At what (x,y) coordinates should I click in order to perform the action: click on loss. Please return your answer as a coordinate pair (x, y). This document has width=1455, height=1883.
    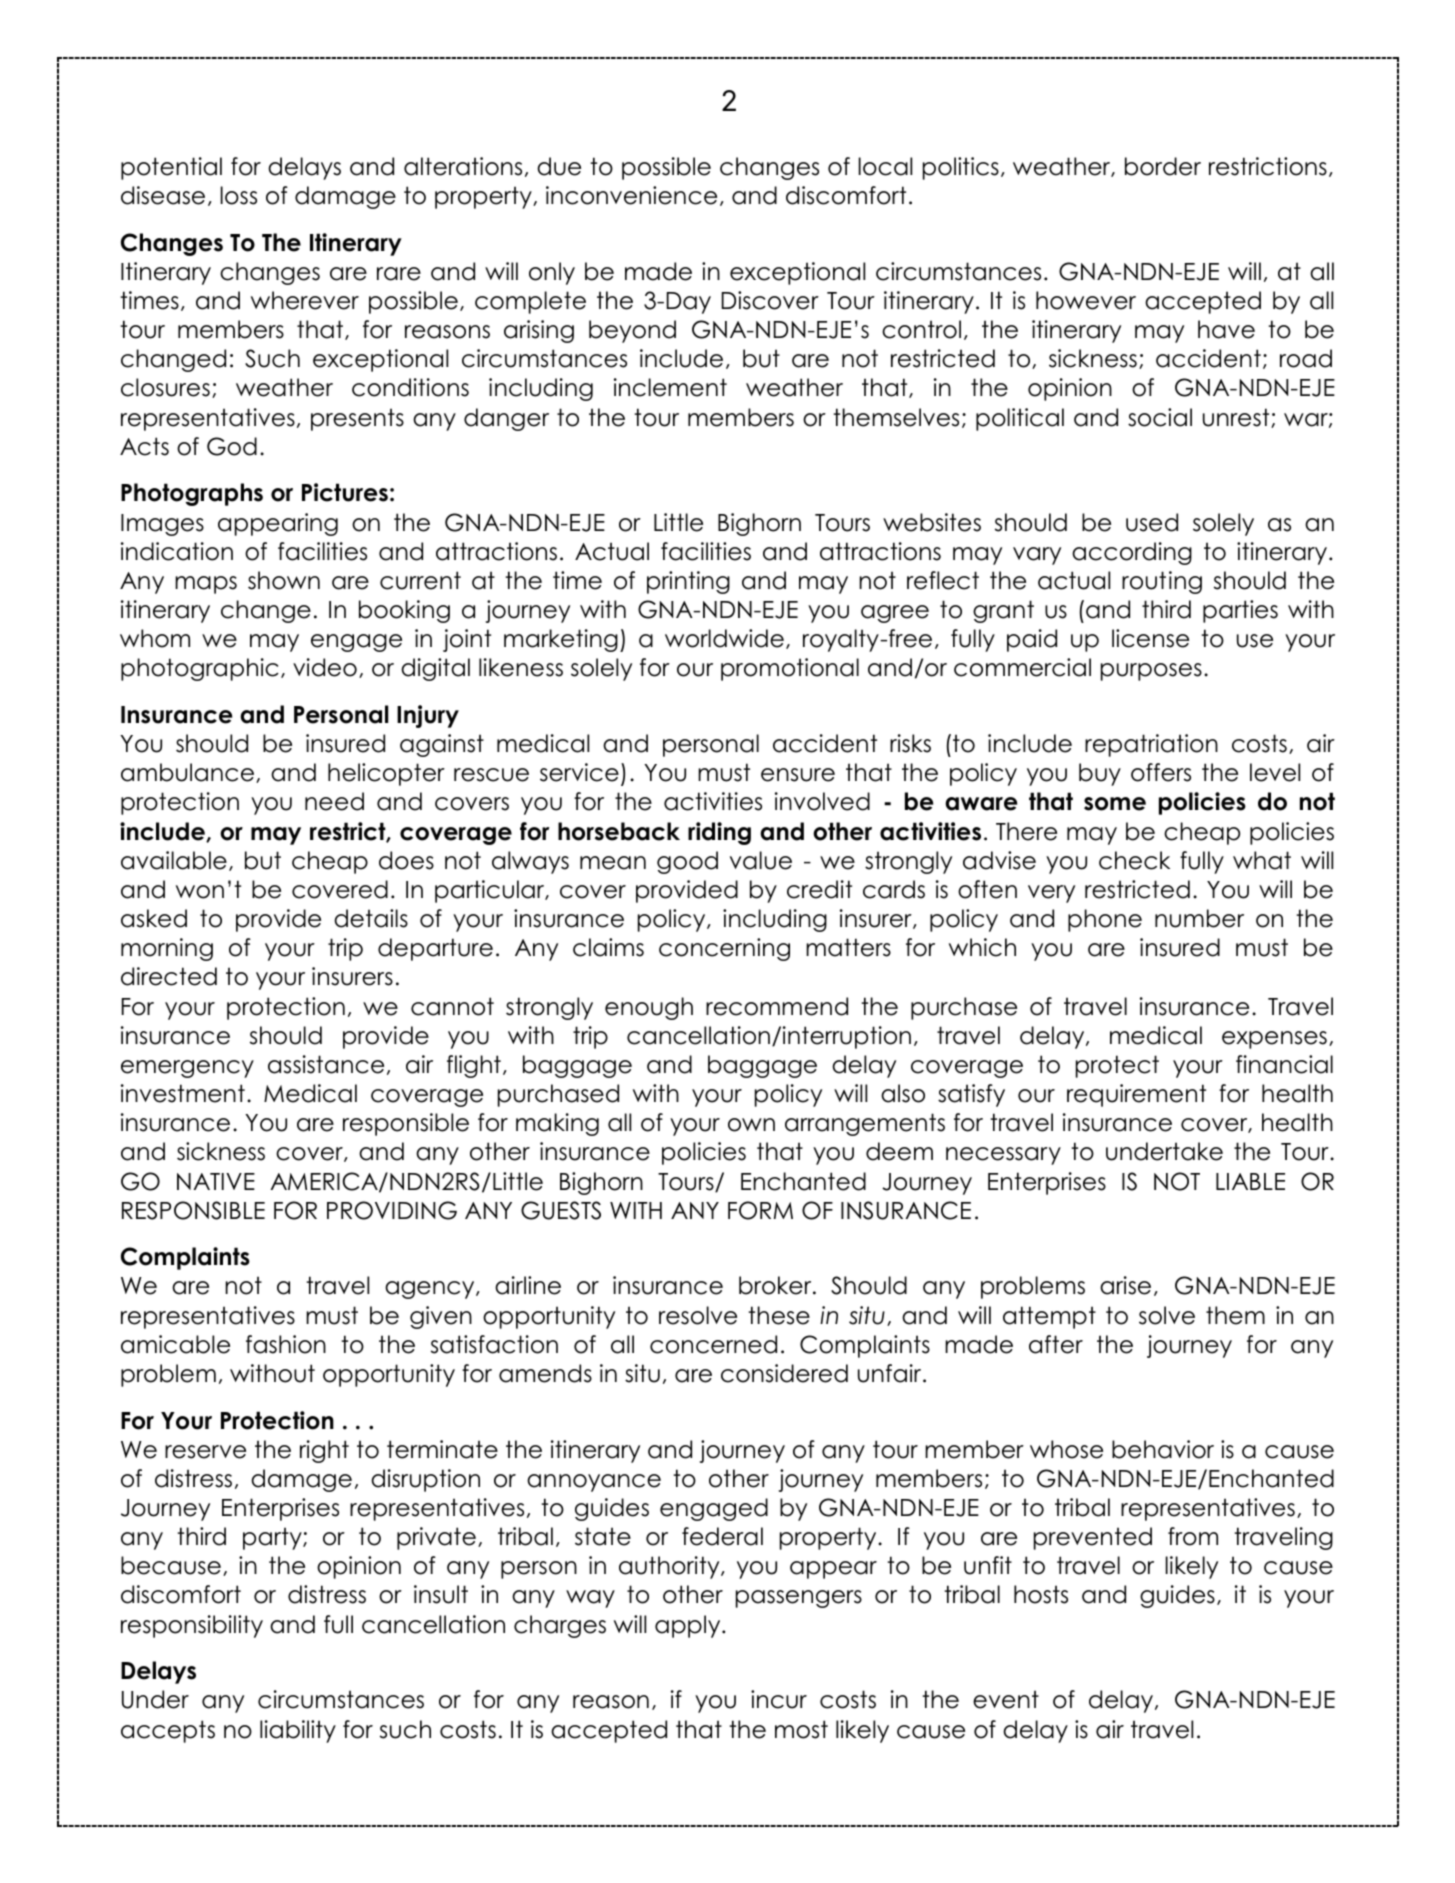
    Looking at the image, I should click on (239, 195).
